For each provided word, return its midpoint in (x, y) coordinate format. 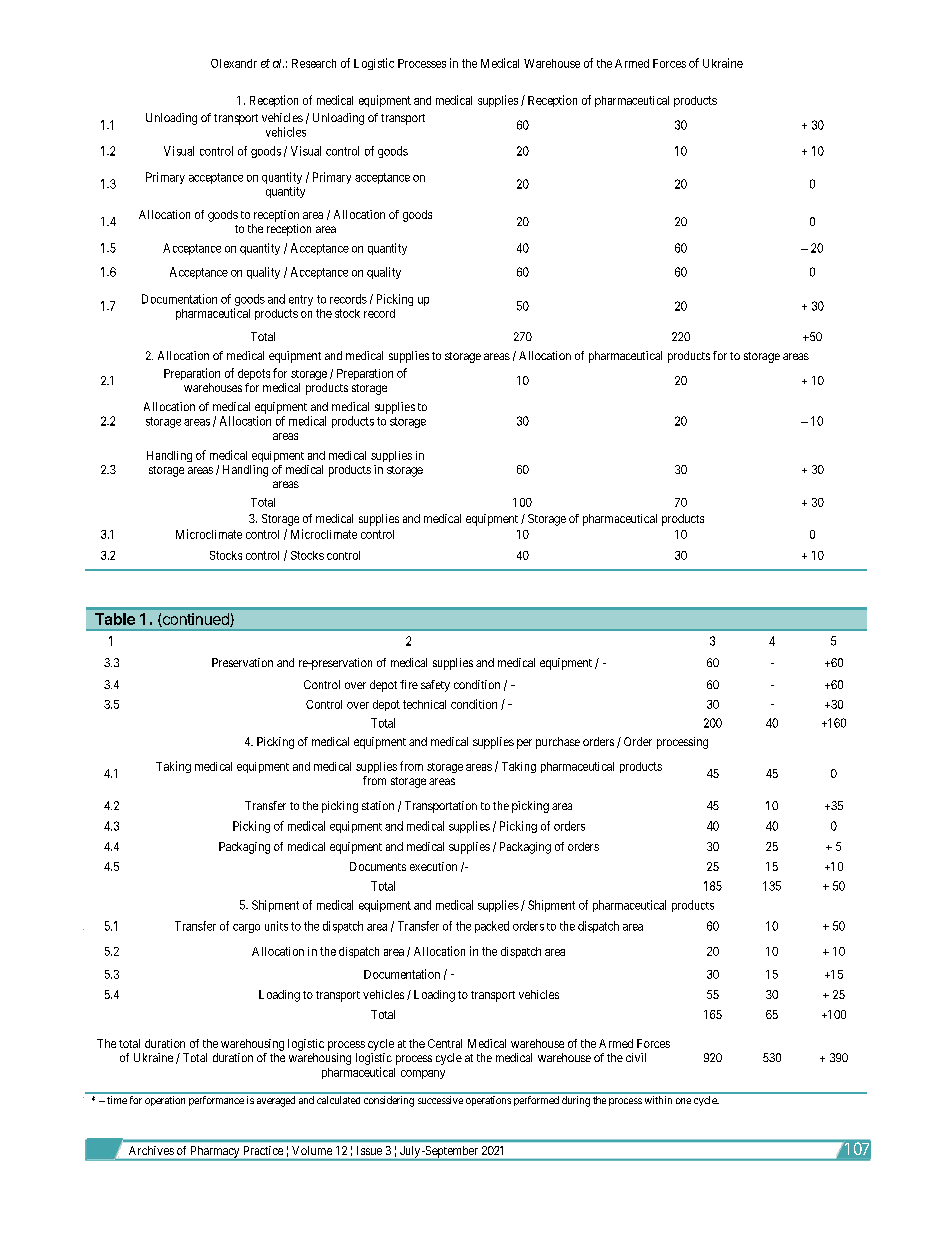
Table (115, 619)
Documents (378, 866)
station (378, 805)
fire (409, 684)
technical (424, 704)
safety (435, 686)
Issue (369, 1150)
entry (301, 300)
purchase (558, 743)
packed (492, 927)
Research (314, 63)
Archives (151, 1150)
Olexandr (234, 63)
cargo (246, 928)
